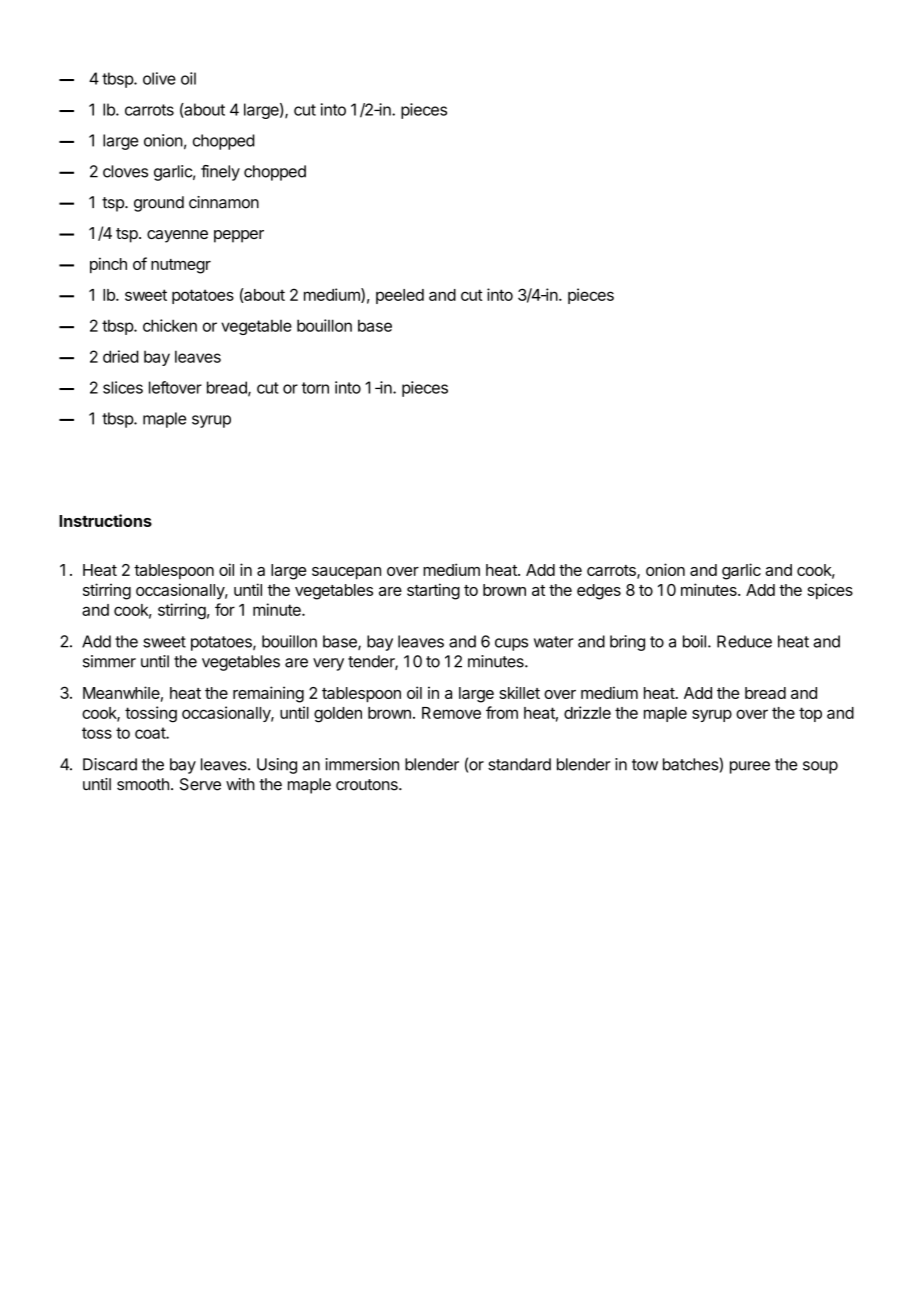 This screenshot has height=1308, width=924. What do you see at coordinates (346, 573) in the screenshot?
I see `saucepan` at bounding box center [346, 573].
